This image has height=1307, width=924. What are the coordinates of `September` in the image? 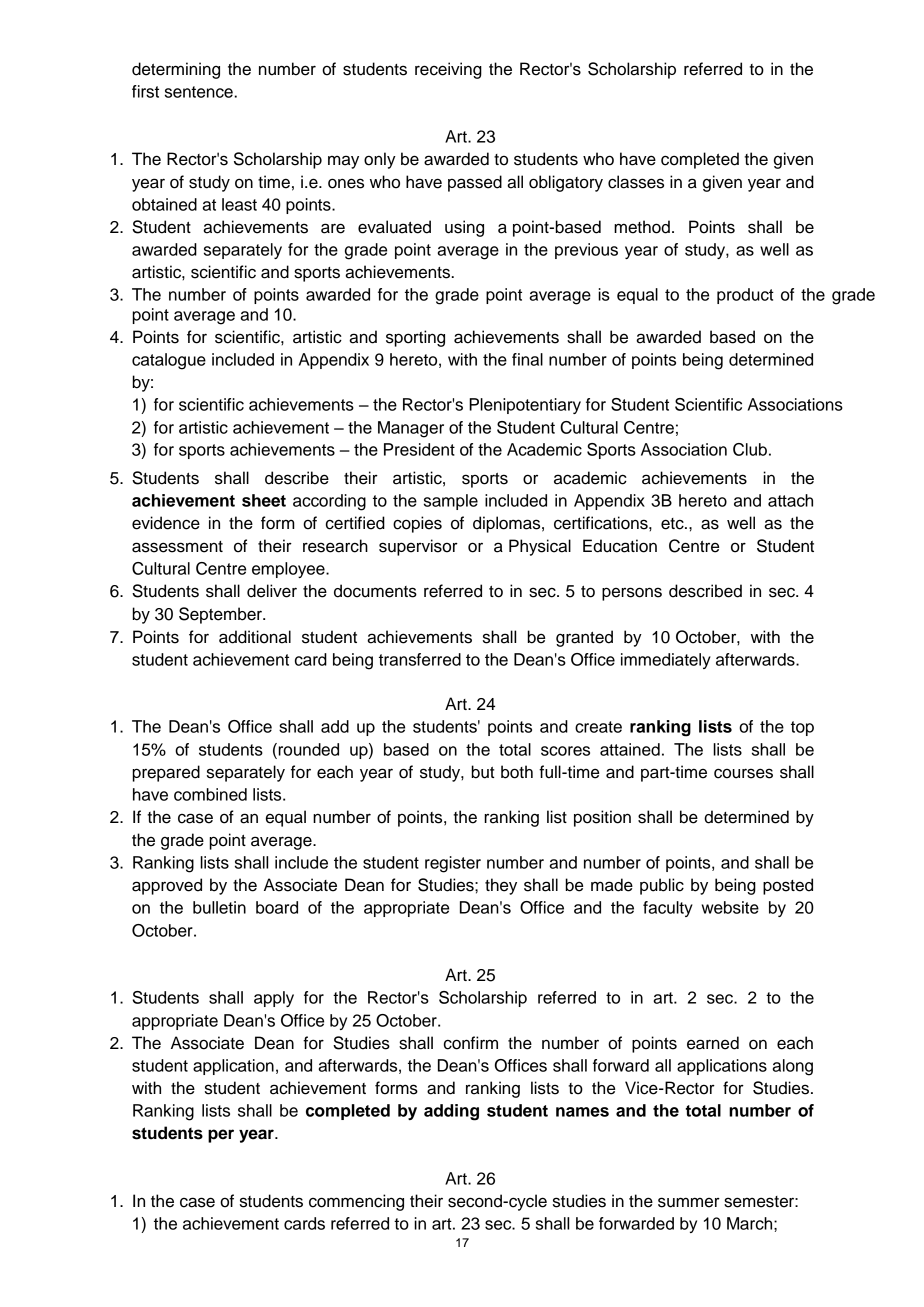 It's located at (221, 615).
